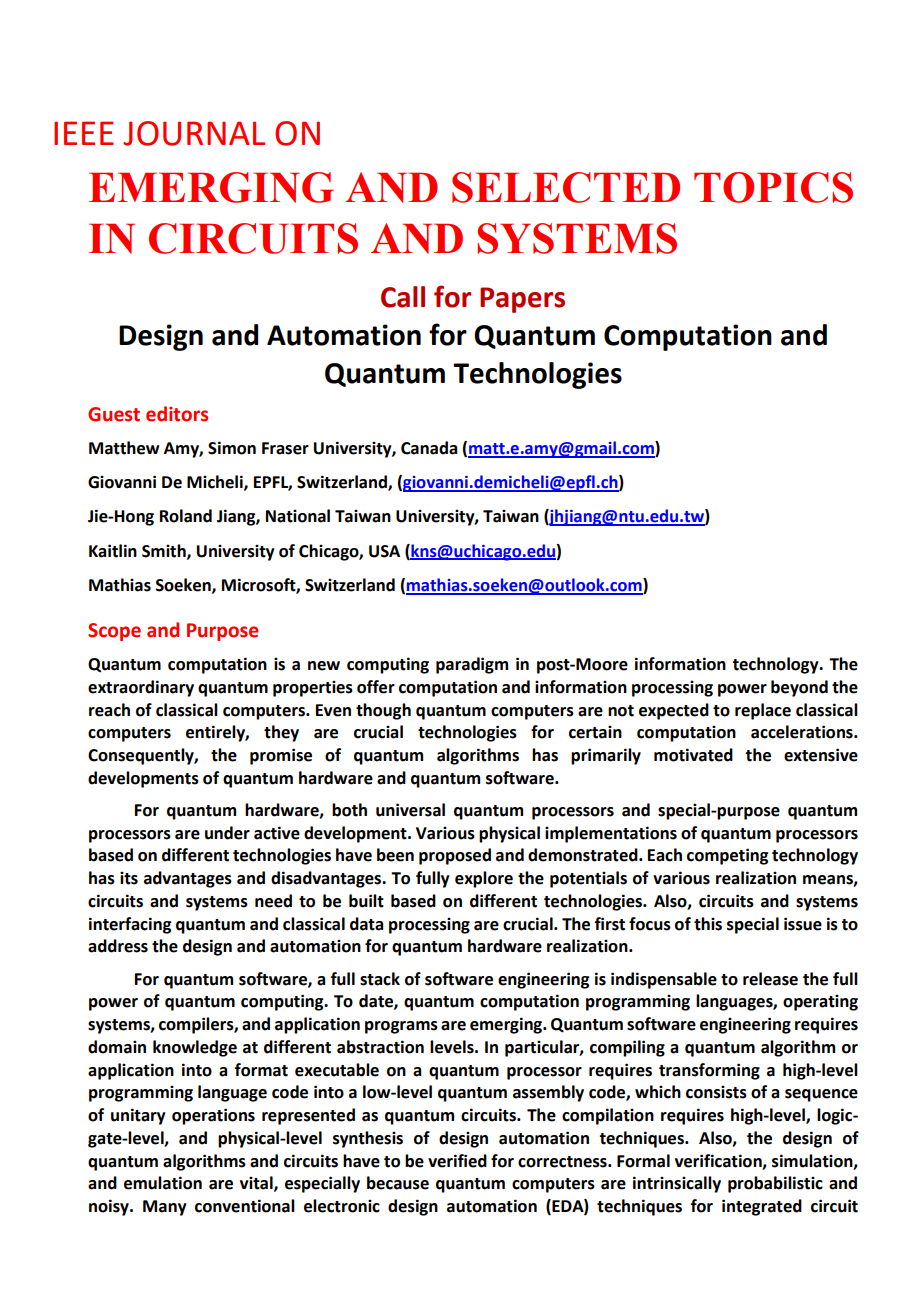  I want to click on competing, so click(727, 856).
